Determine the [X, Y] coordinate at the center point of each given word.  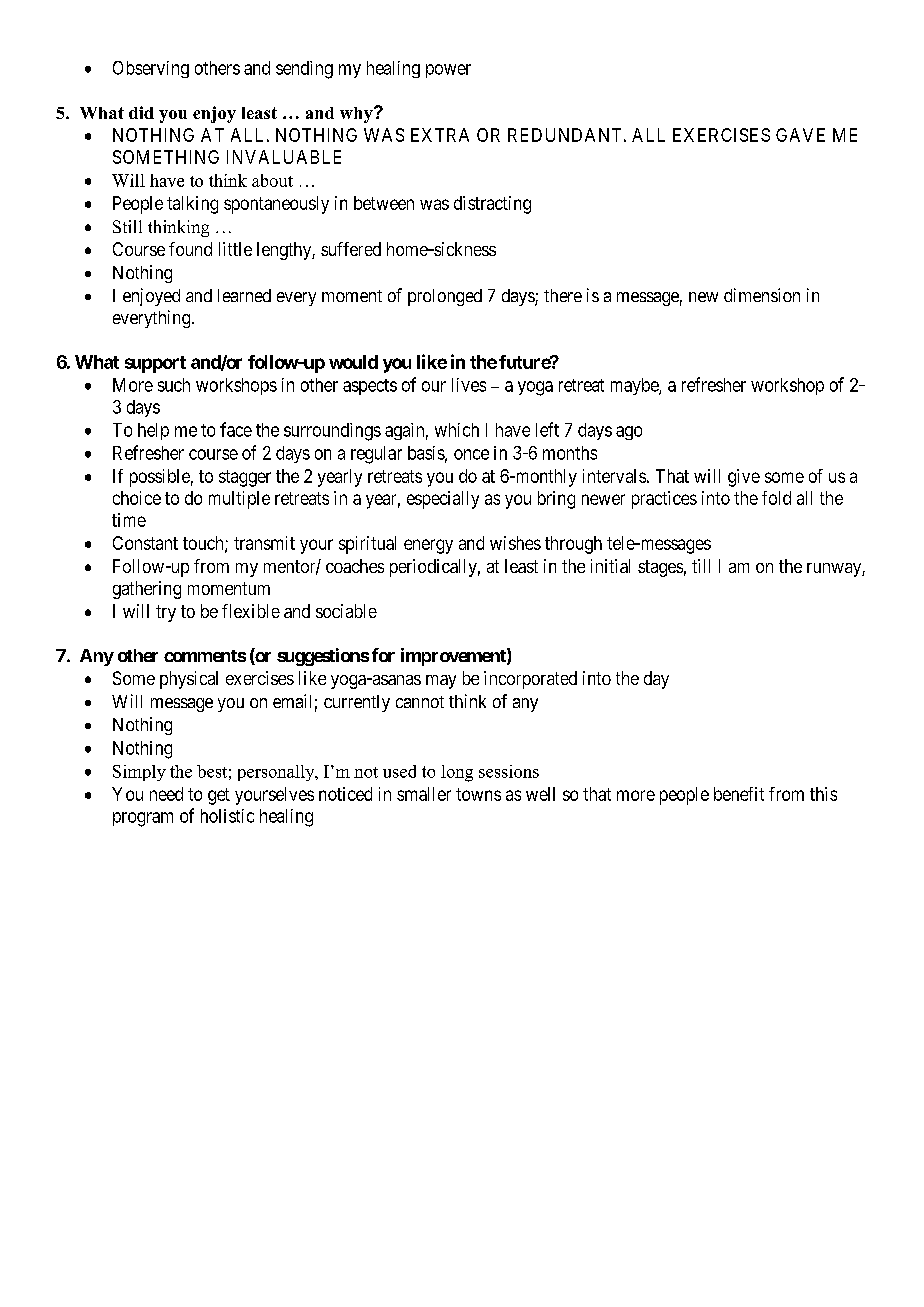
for [383, 655]
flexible [251, 611]
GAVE [800, 135]
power [448, 71]
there [563, 295]
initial [610, 566]
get [219, 796]
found [190, 249]
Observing [151, 69]
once [471, 454]
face [236, 429]
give [744, 478]
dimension [762, 295]
